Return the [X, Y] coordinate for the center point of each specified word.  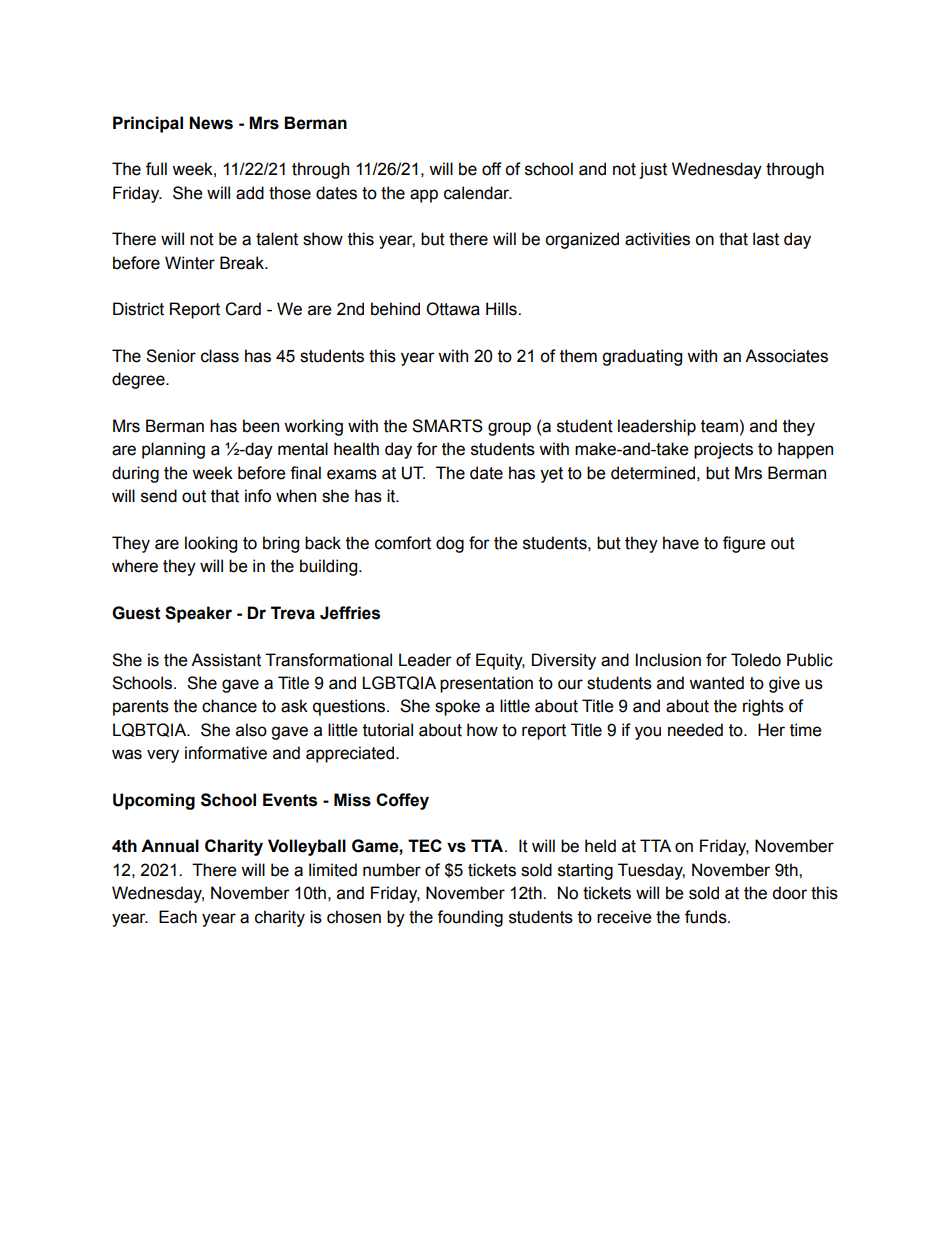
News [211, 123]
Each [178, 917]
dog [450, 544]
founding [470, 918]
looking [211, 544]
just [653, 170]
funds [707, 917]
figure [744, 544]
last [766, 239]
